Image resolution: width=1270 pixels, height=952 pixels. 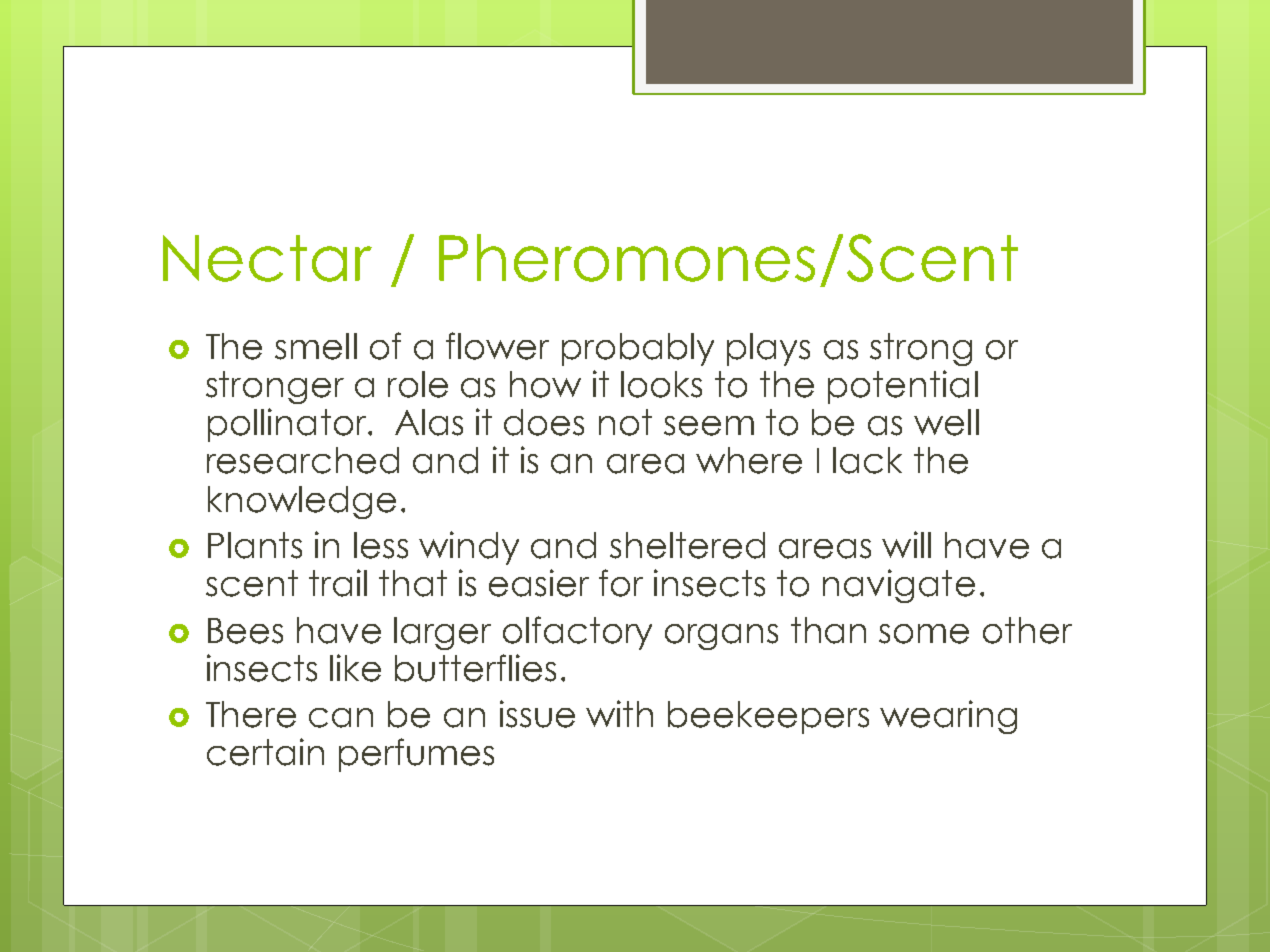 What do you see at coordinates (749, 460) in the screenshot?
I see `where` at bounding box center [749, 460].
